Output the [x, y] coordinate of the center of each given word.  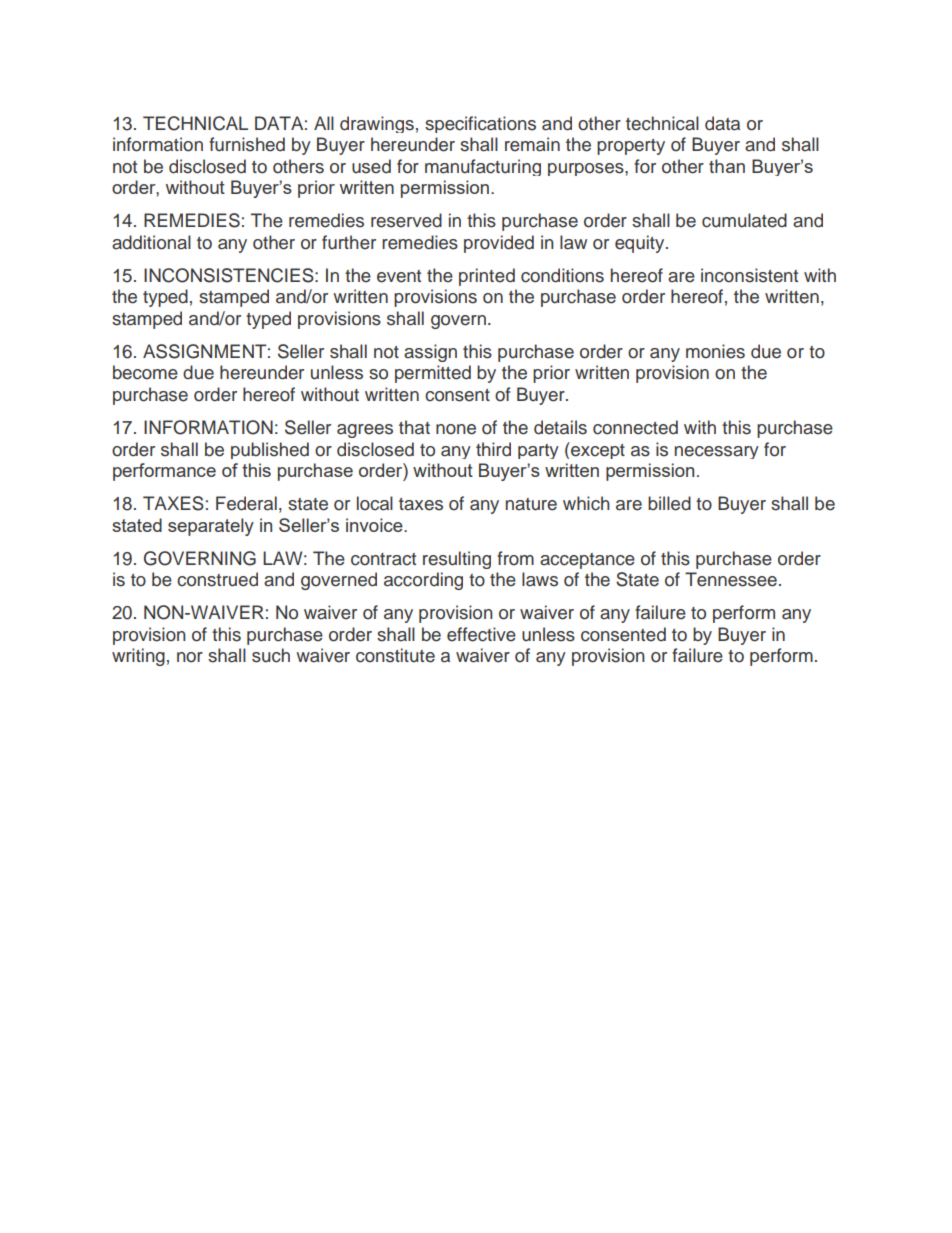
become [145, 372]
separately [211, 527]
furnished [247, 144]
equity [641, 244]
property [631, 147]
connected [635, 427]
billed [669, 503]
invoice [375, 525]
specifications [480, 124]
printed [487, 277]
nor [190, 657]
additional [151, 242]
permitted [433, 374]
